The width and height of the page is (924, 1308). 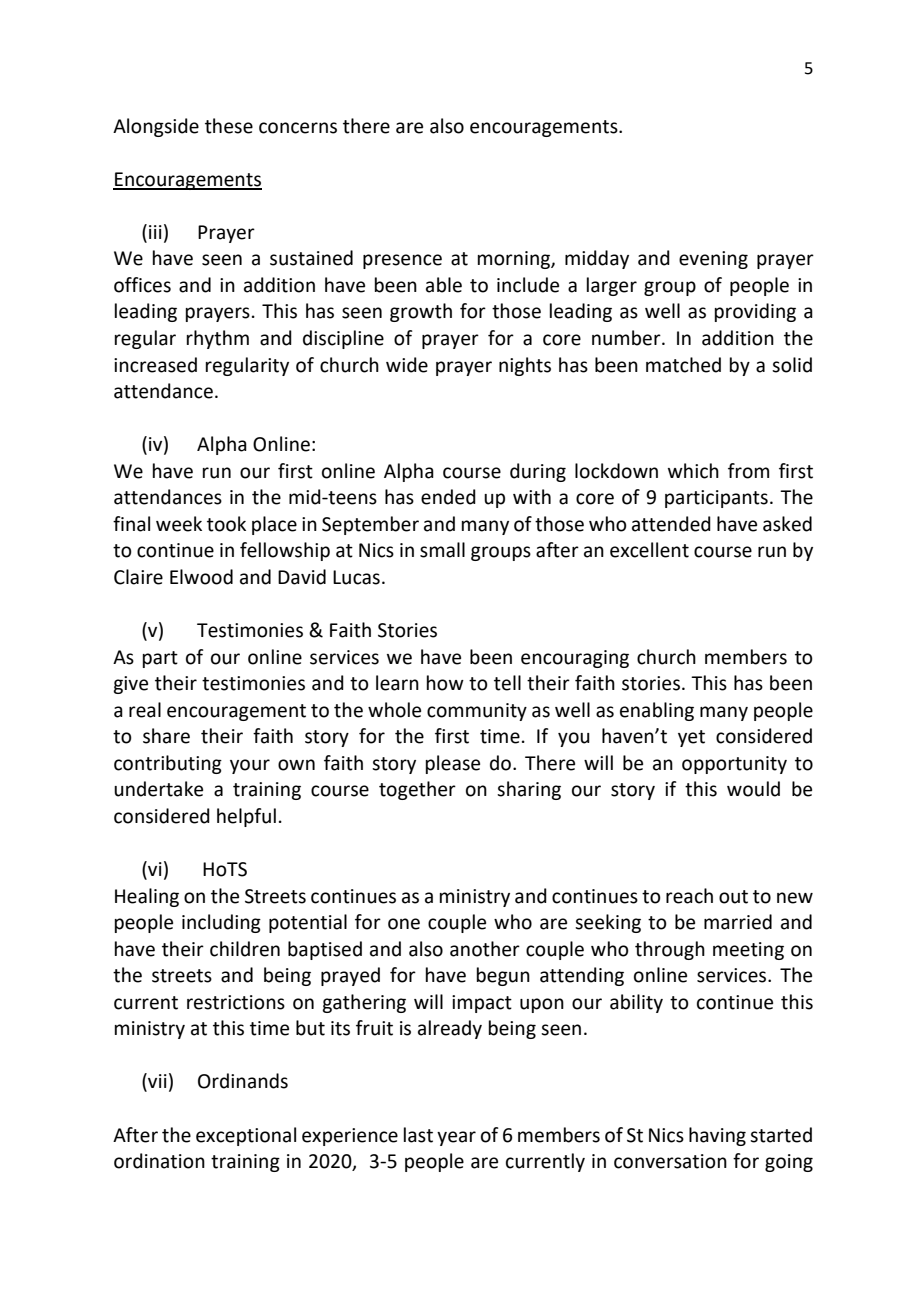 I want to click on with, so click(x=532, y=497).
